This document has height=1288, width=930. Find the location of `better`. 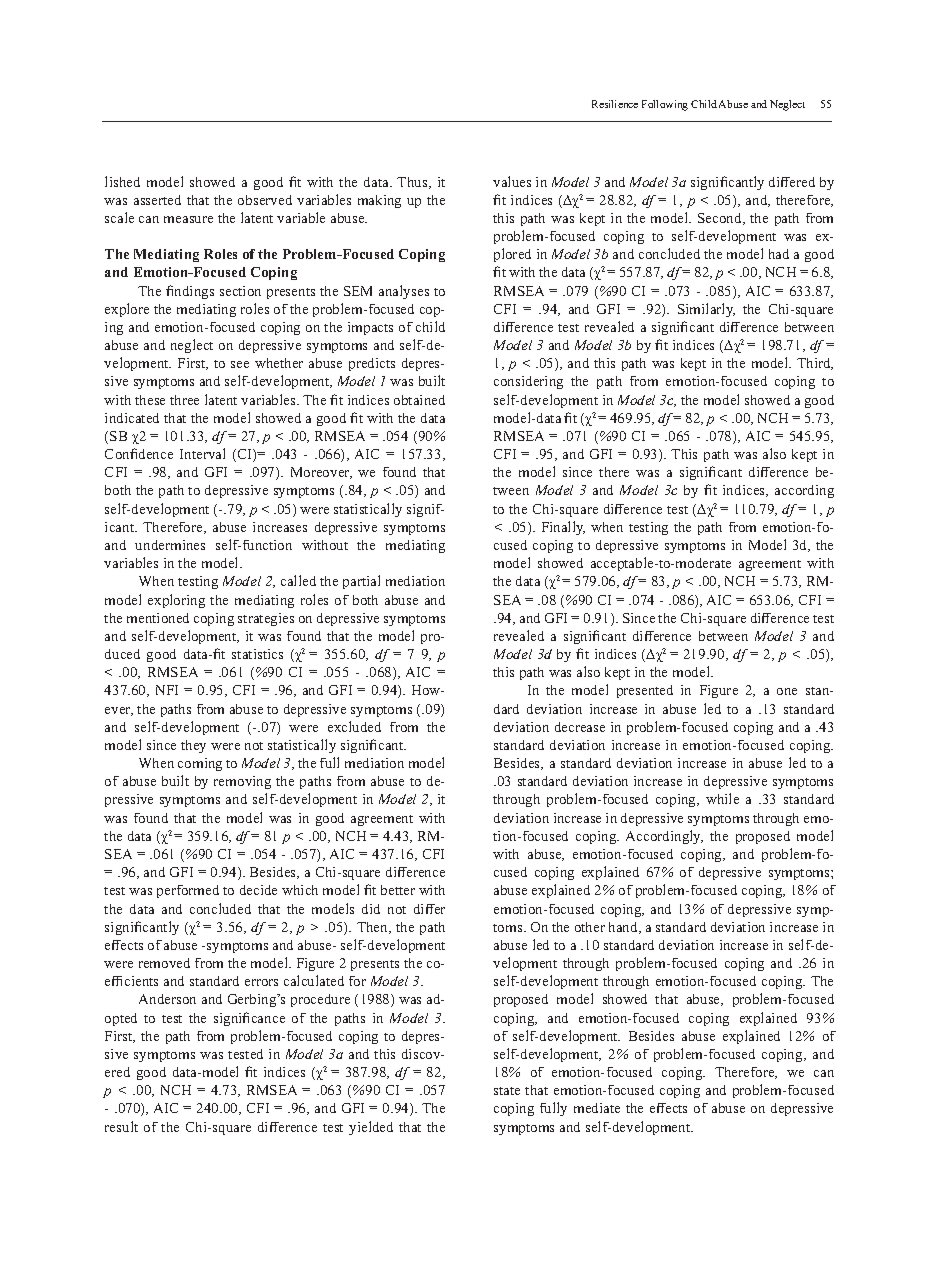

better is located at coordinates (398, 890).
